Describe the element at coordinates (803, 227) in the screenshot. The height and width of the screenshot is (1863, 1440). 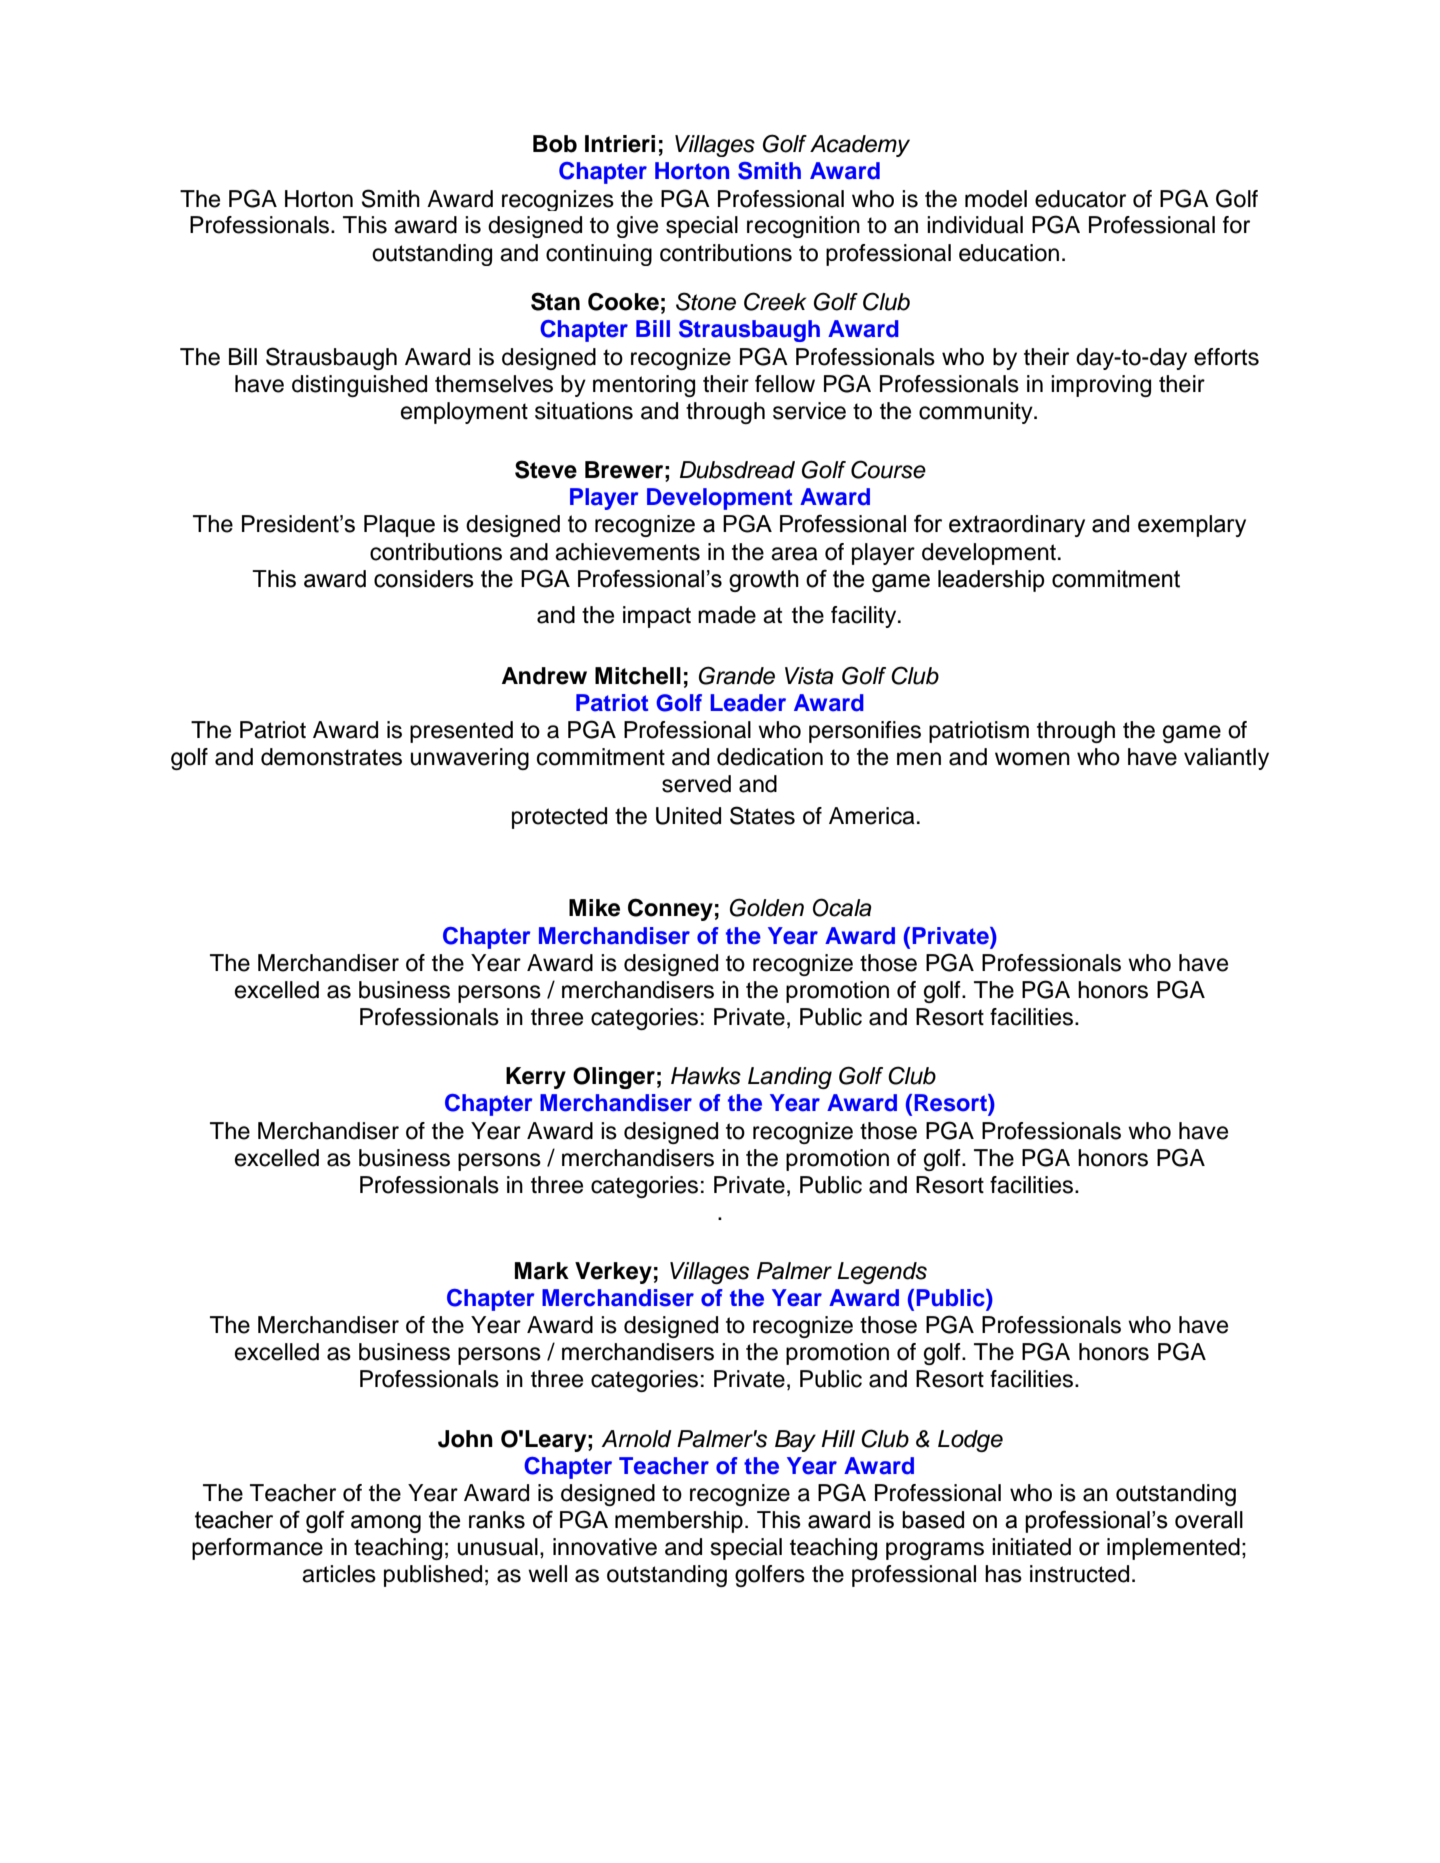
I see `recognition` at that location.
